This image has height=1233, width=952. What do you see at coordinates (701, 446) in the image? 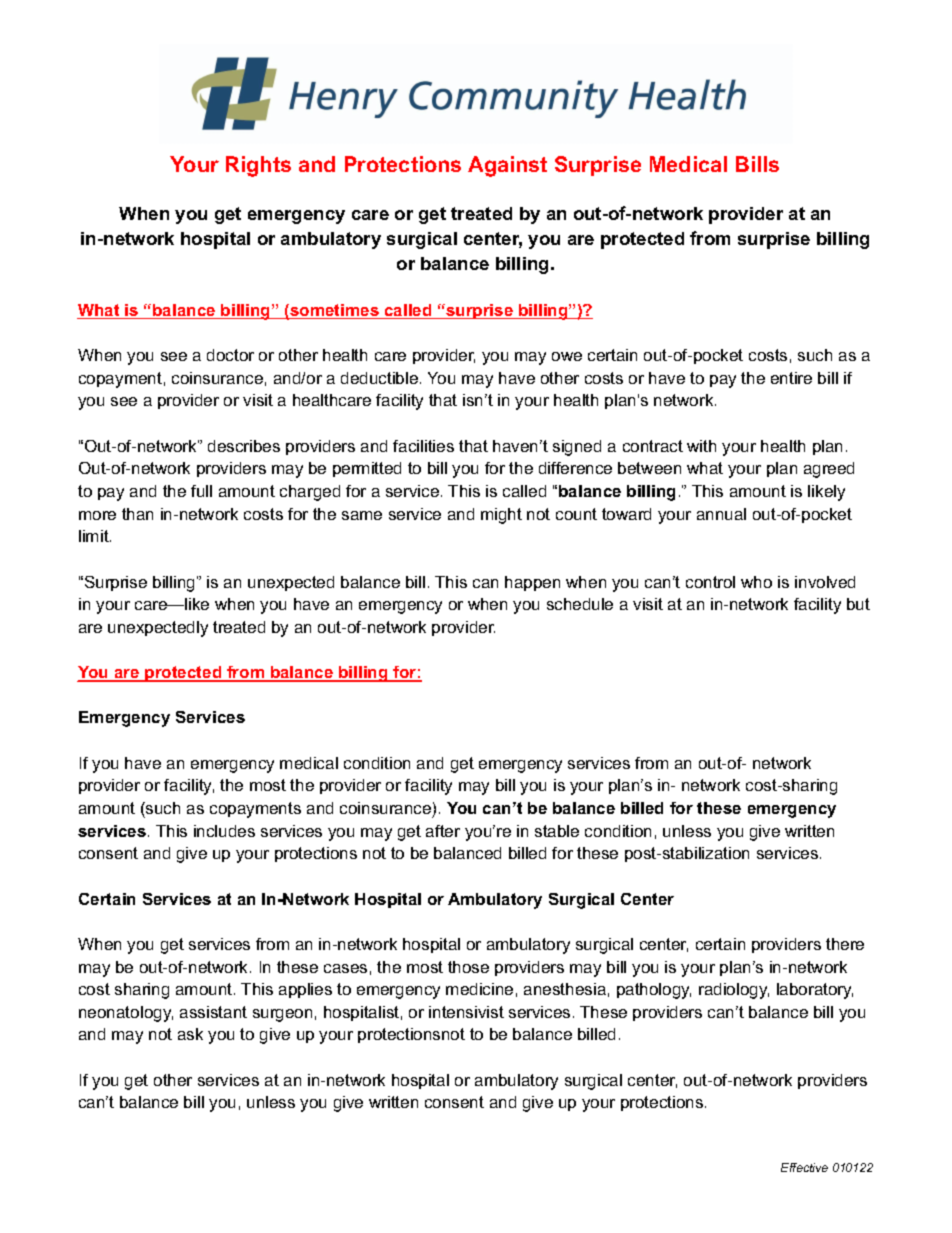
I see `with` at bounding box center [701, 446].
